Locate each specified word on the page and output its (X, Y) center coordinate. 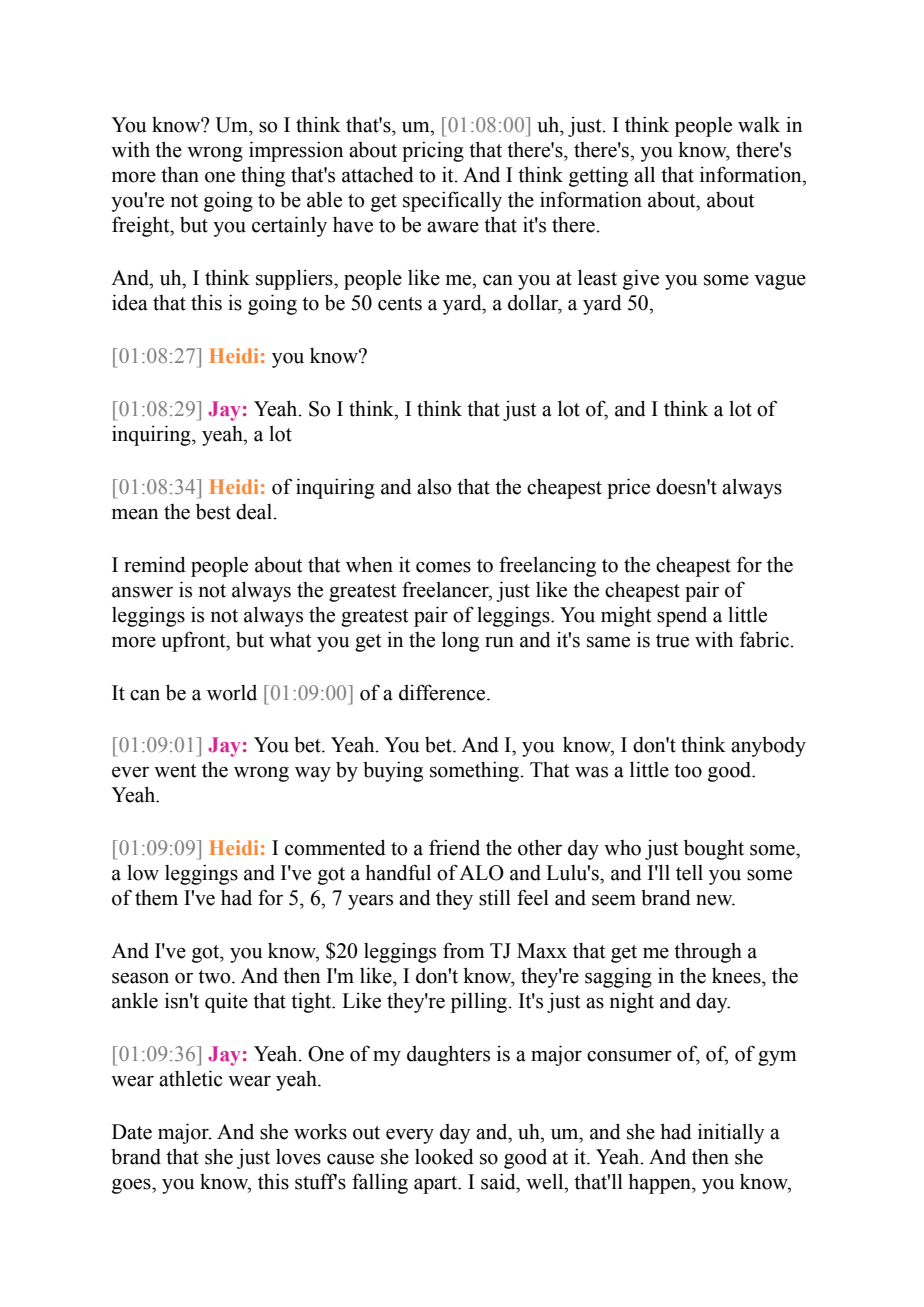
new (715, 900)
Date (132, 1132)
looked (444, 1156)
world (232, 693)
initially (731, 1133)
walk (759, 124)
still (495, 897)
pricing (433, 151)
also (434, 487)
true (672, 641)
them (156, 898)
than (180, 174)
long (460, 641)
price (628, 488)
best (213, 511)
